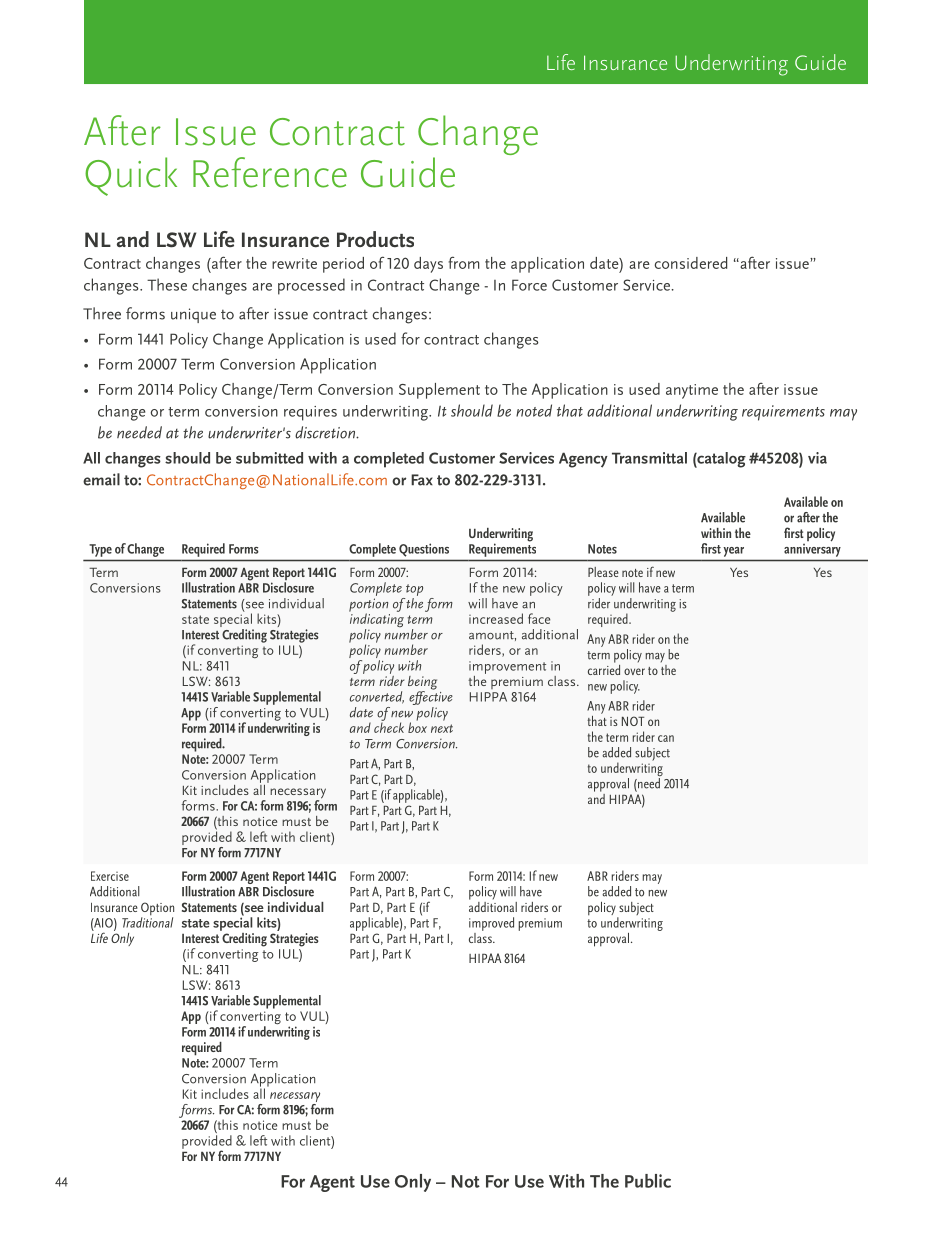 Image resolution: width=952 pixels, height=1233 pixels. What do you see at coordinates (666, 738) in the screenshot?
I see `can` at bounding box center [666, 738].
